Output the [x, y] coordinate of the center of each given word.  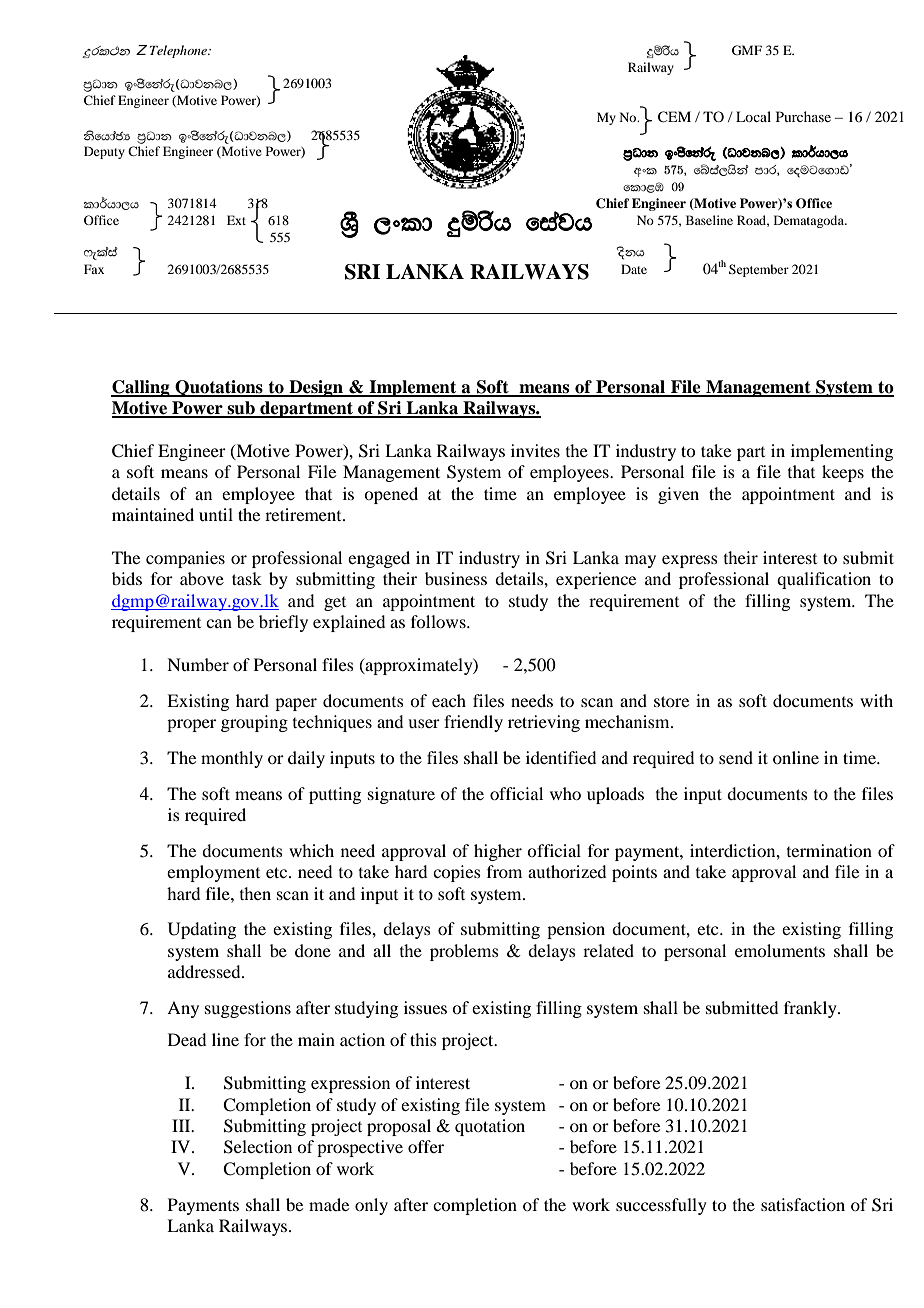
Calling [141, 388]
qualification [824, 580]
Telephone [180, 51]
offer [426, 1146]
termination [829, 850]
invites [535, 450]
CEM [674, 117]
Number [198, 664]
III [182, 1125]
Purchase [803, 116]
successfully [661, 1206]
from [504, 871]
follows [439, 621]
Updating [202, 930]
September [759, 270]
